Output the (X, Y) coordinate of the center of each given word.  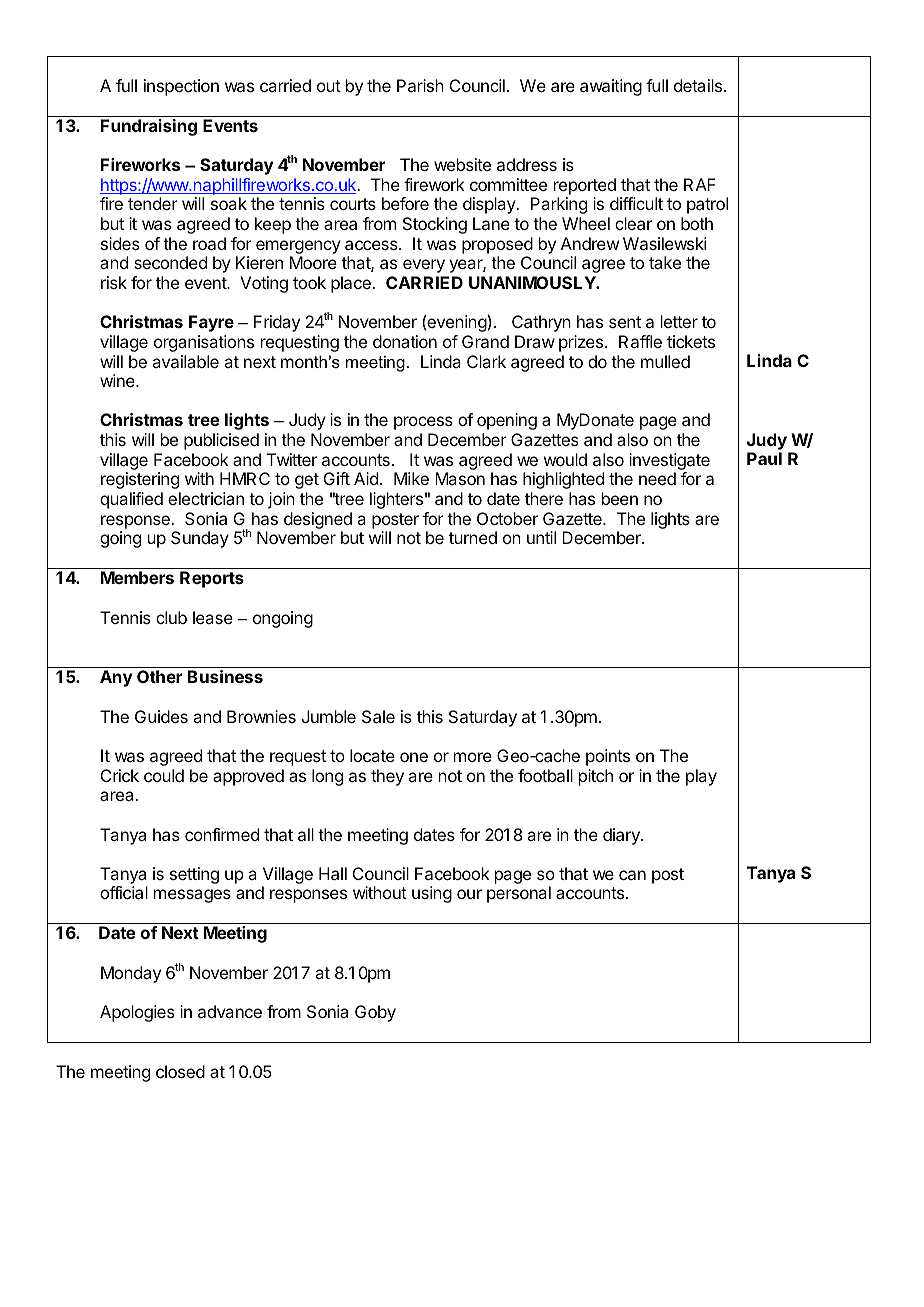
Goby (375, 1013)
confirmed (222, 834)
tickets (691, 341)
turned (473, 537)
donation (405, 341)
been (620, 498)
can (632, 875)
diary (622, 836)
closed (180, 1071)
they (387, 777)
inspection (181, 87)
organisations (204, 343)
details (698, 85)
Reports (212, 579)
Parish (420, 85)
